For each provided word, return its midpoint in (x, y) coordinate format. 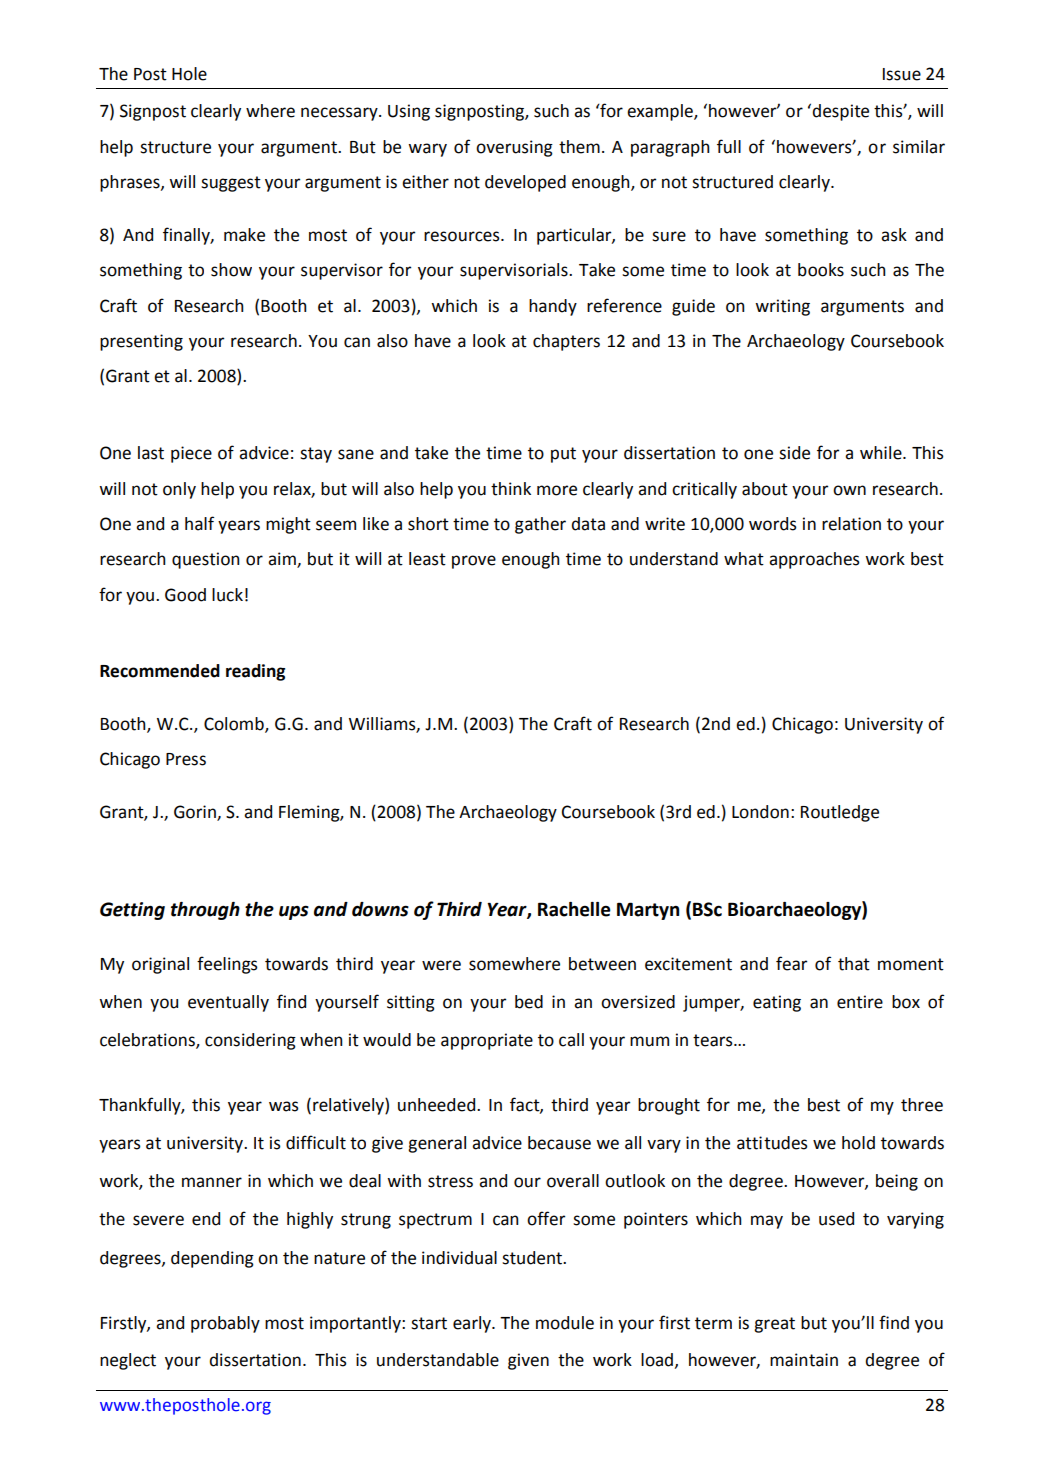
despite (840, 112)
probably (225, 1324)
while (882, 453)
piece (191, 454)
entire (860, 1002)
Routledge (840, 813)
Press (186, 759)
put (563, 455)
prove (474, 562)
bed (529, 1002)
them (579, 147)
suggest (231, 184)
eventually (228, 1003)
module (565, 1323)
